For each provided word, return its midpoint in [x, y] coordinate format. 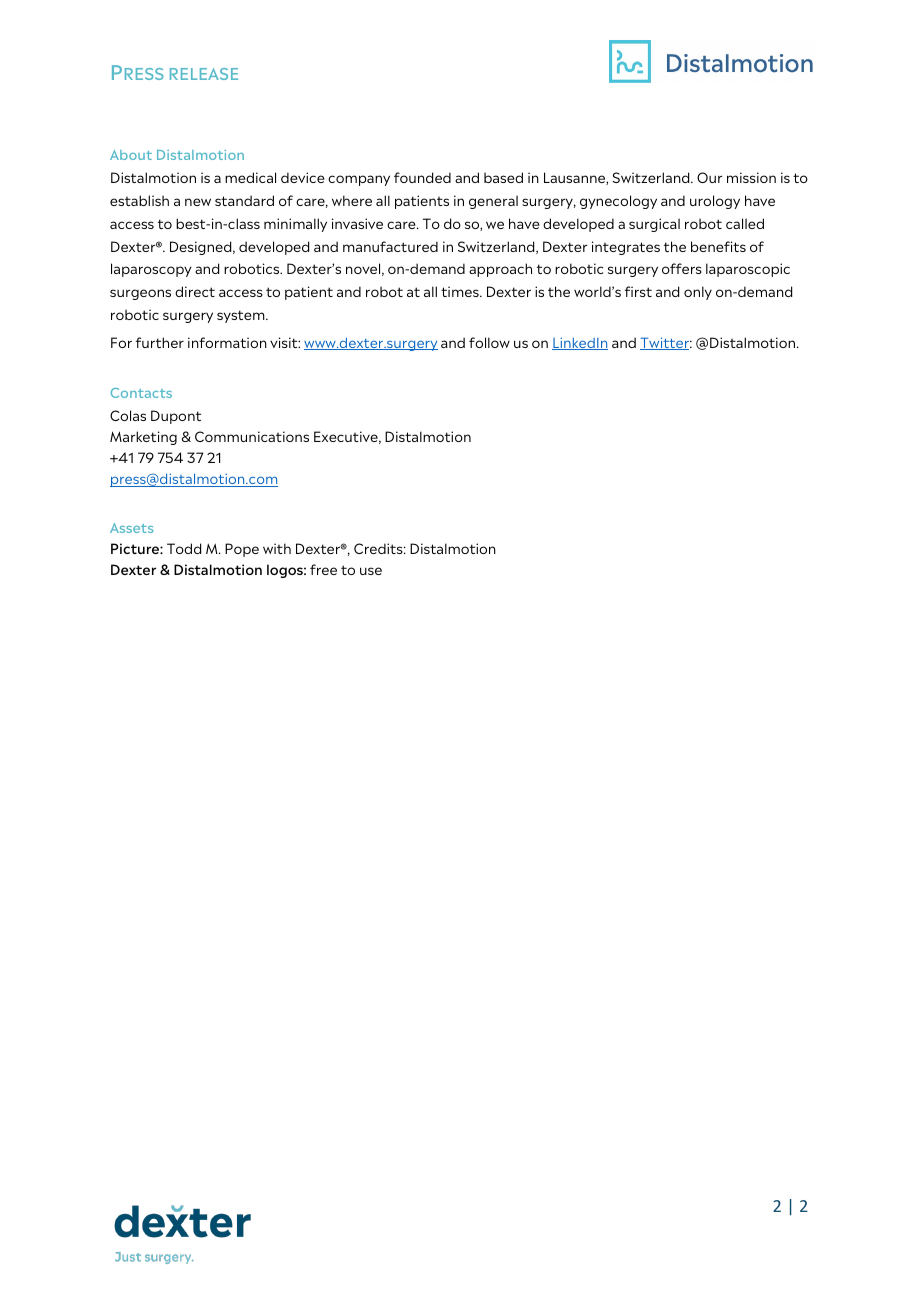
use [371, 571]
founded [422, 177]
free [323, 569]
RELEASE [204, 74]
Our [709, 177]
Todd [184, 548]
